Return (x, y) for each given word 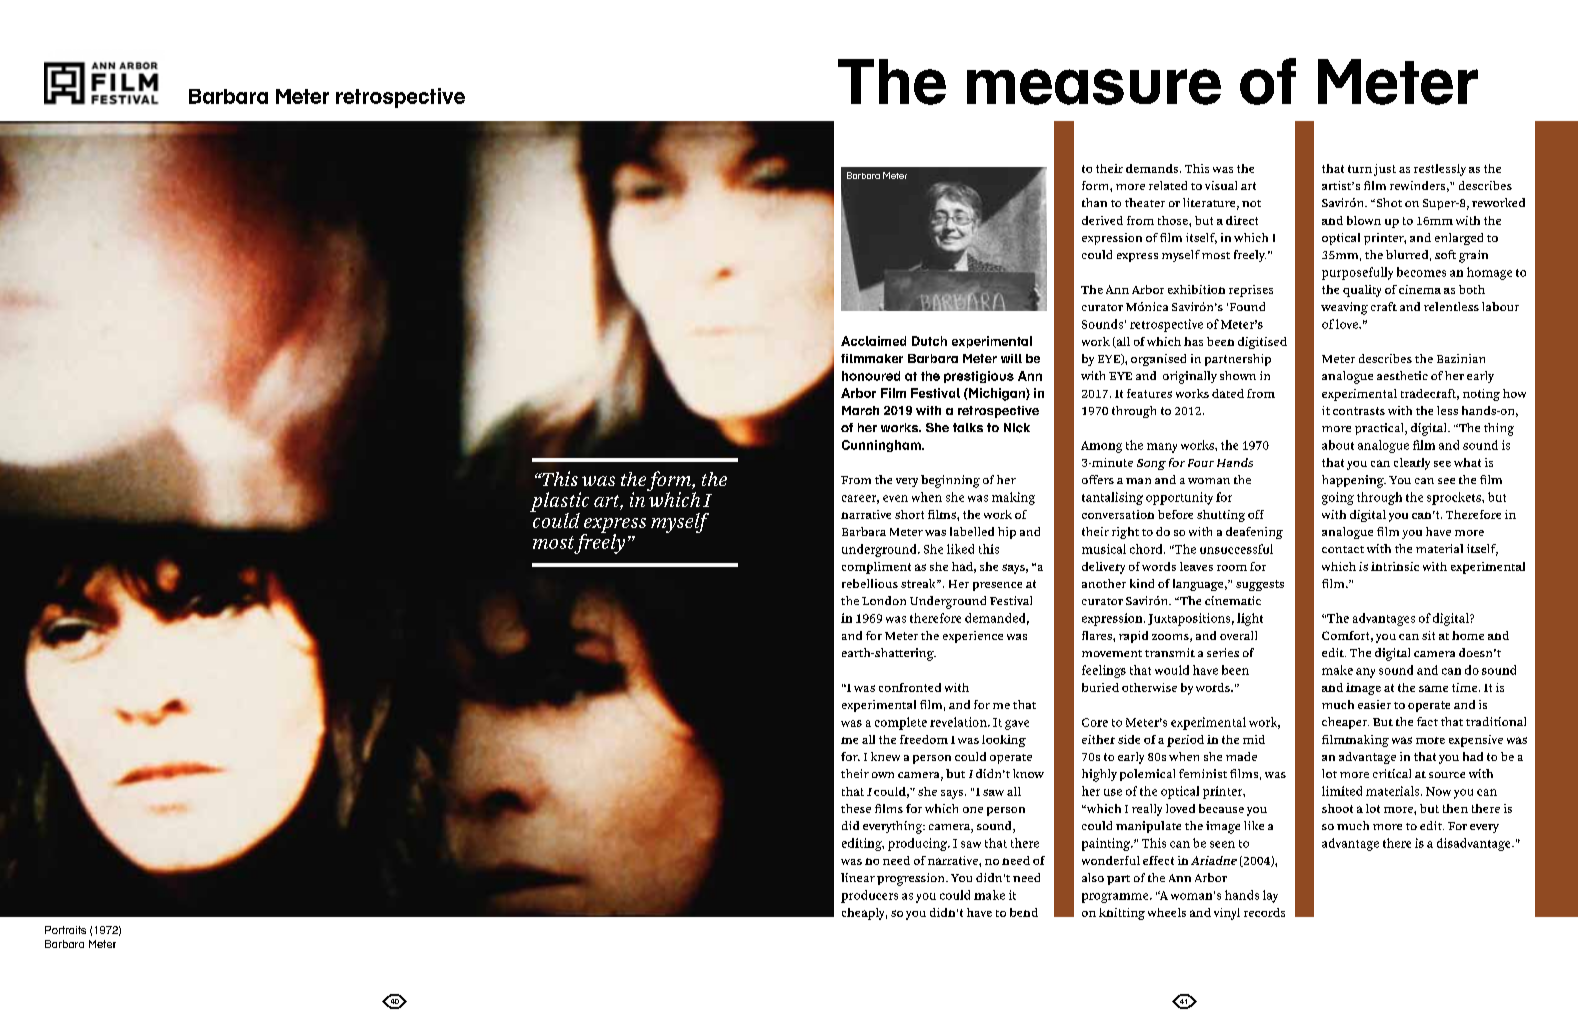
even (895, 498)
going (1338, 498)
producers (869, 896)
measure (1094, 87)
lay (1270, 896)
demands (1153, 168)
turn (1360, 169)
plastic (559, 503)
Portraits (65, 930)
